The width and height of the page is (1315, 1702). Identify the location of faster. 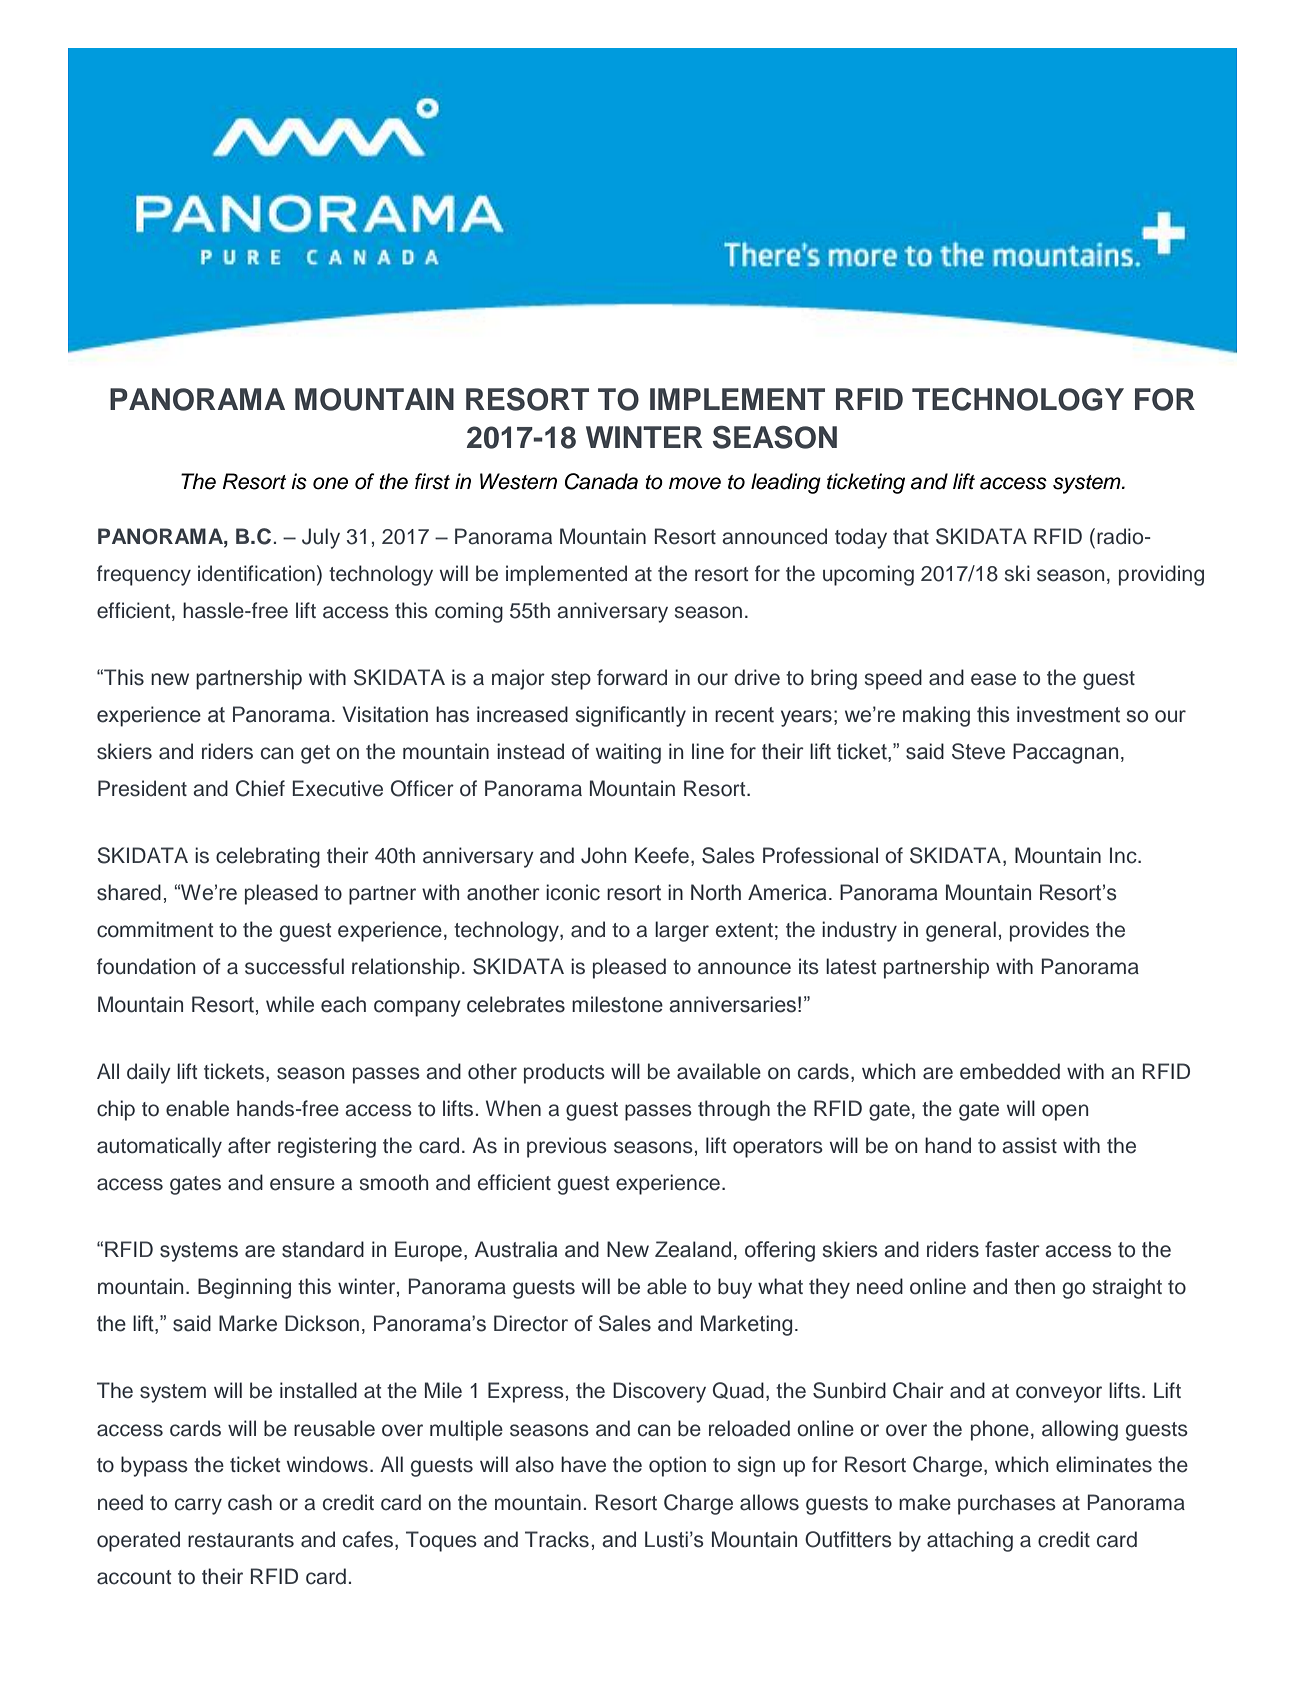
(1012, 1249).
